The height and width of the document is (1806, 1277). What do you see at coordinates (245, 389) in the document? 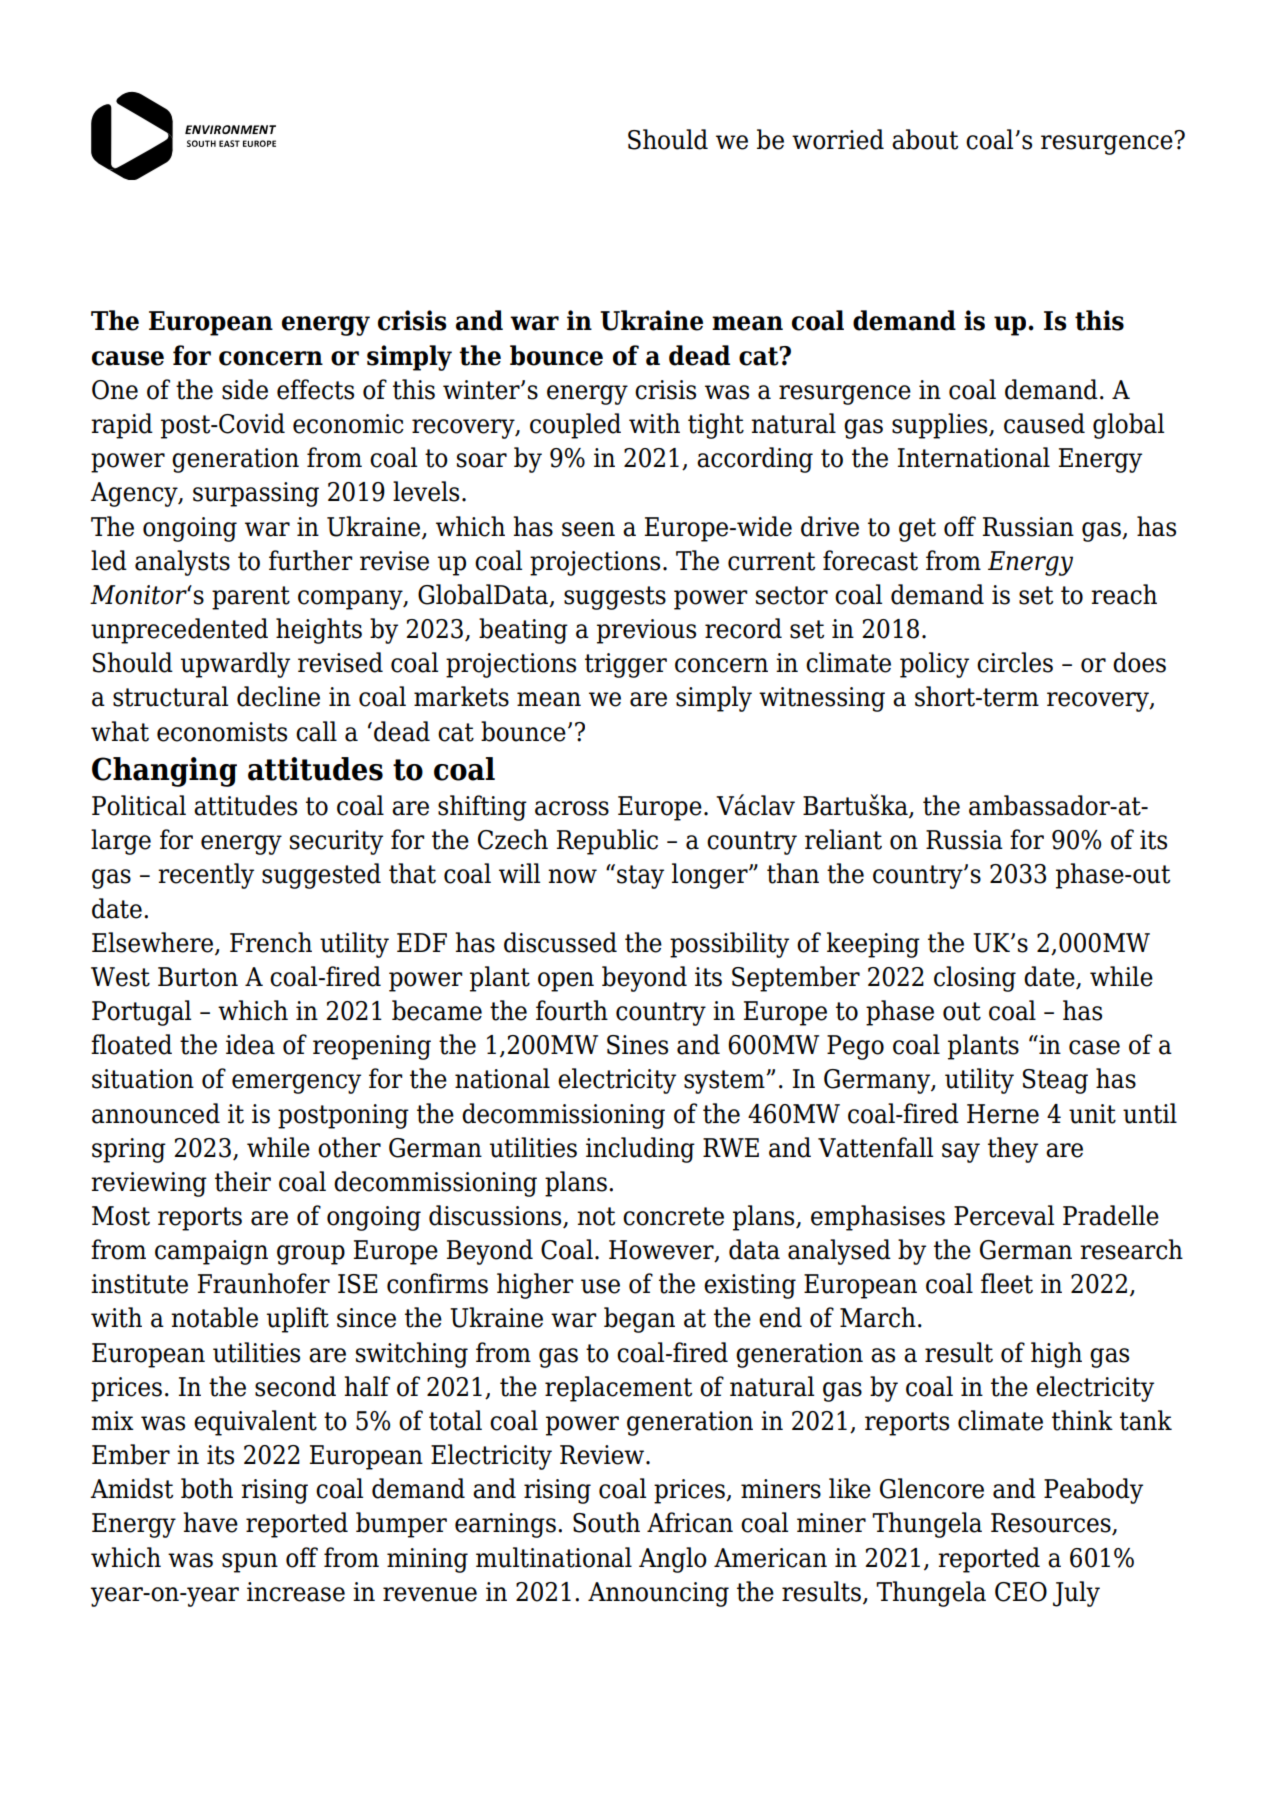
I see `side` at bounding box center [245, 389].
